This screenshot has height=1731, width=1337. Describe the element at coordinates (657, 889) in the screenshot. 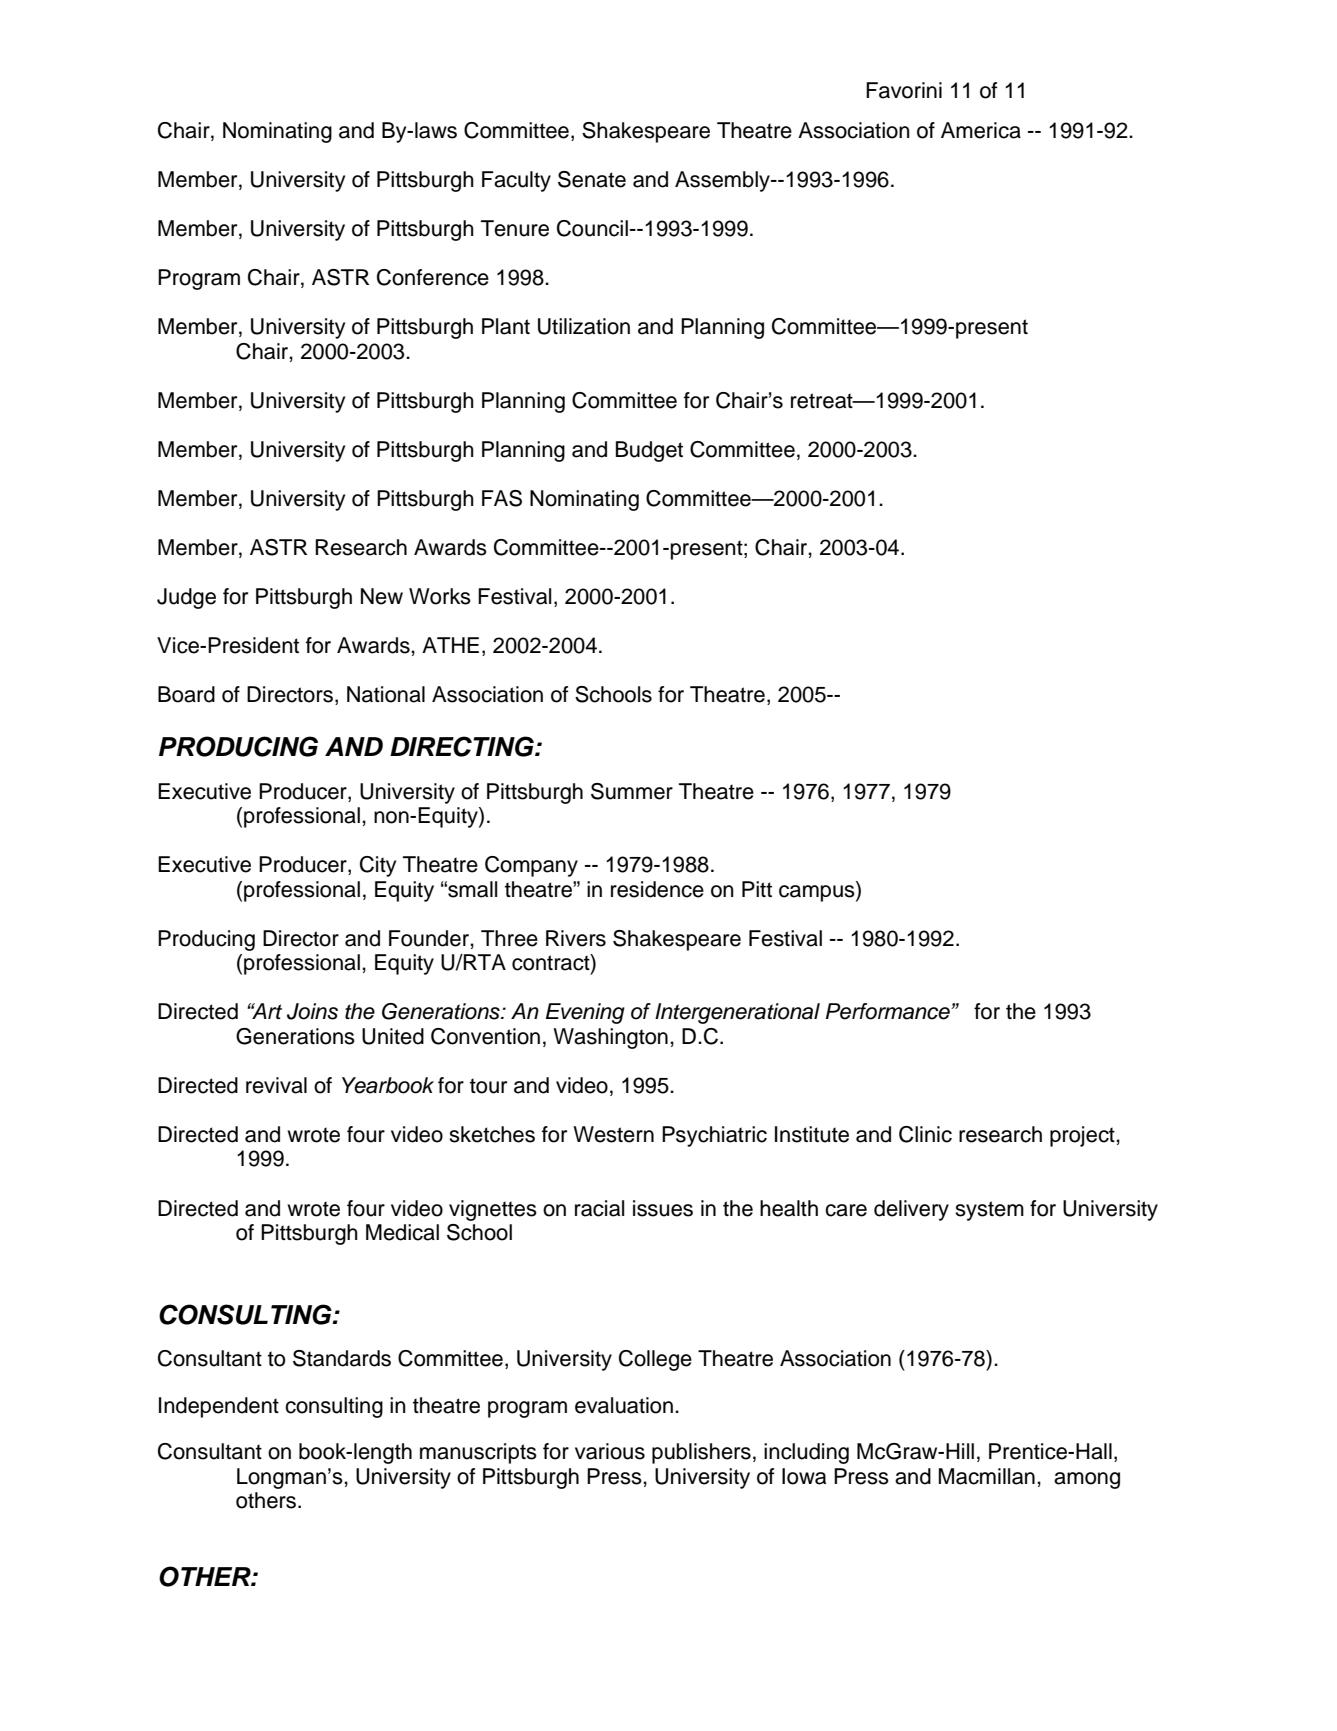

I see `residence` at that location.
